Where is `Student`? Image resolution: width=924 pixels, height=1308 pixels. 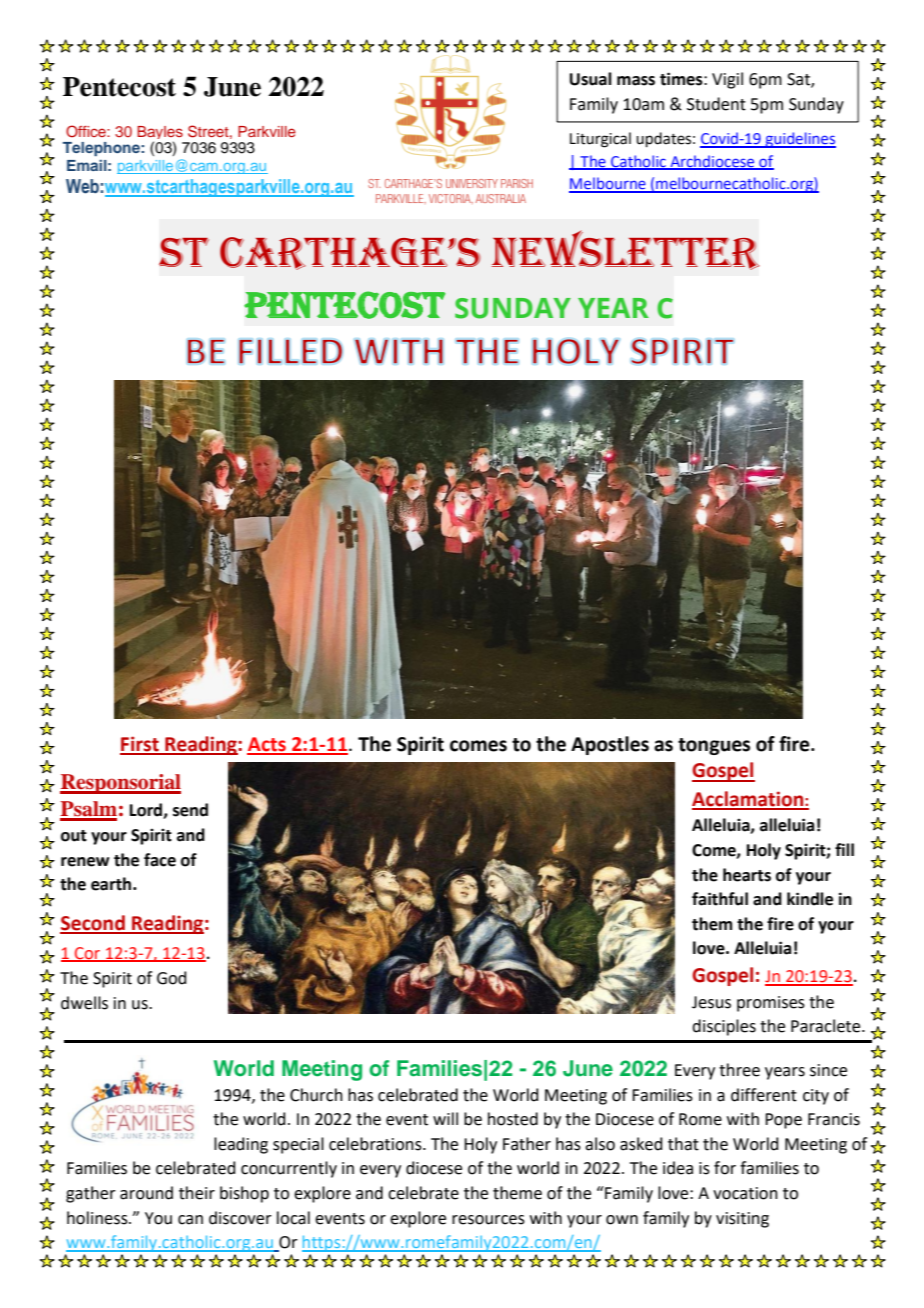
Student is located at coordinates (716, 104).
